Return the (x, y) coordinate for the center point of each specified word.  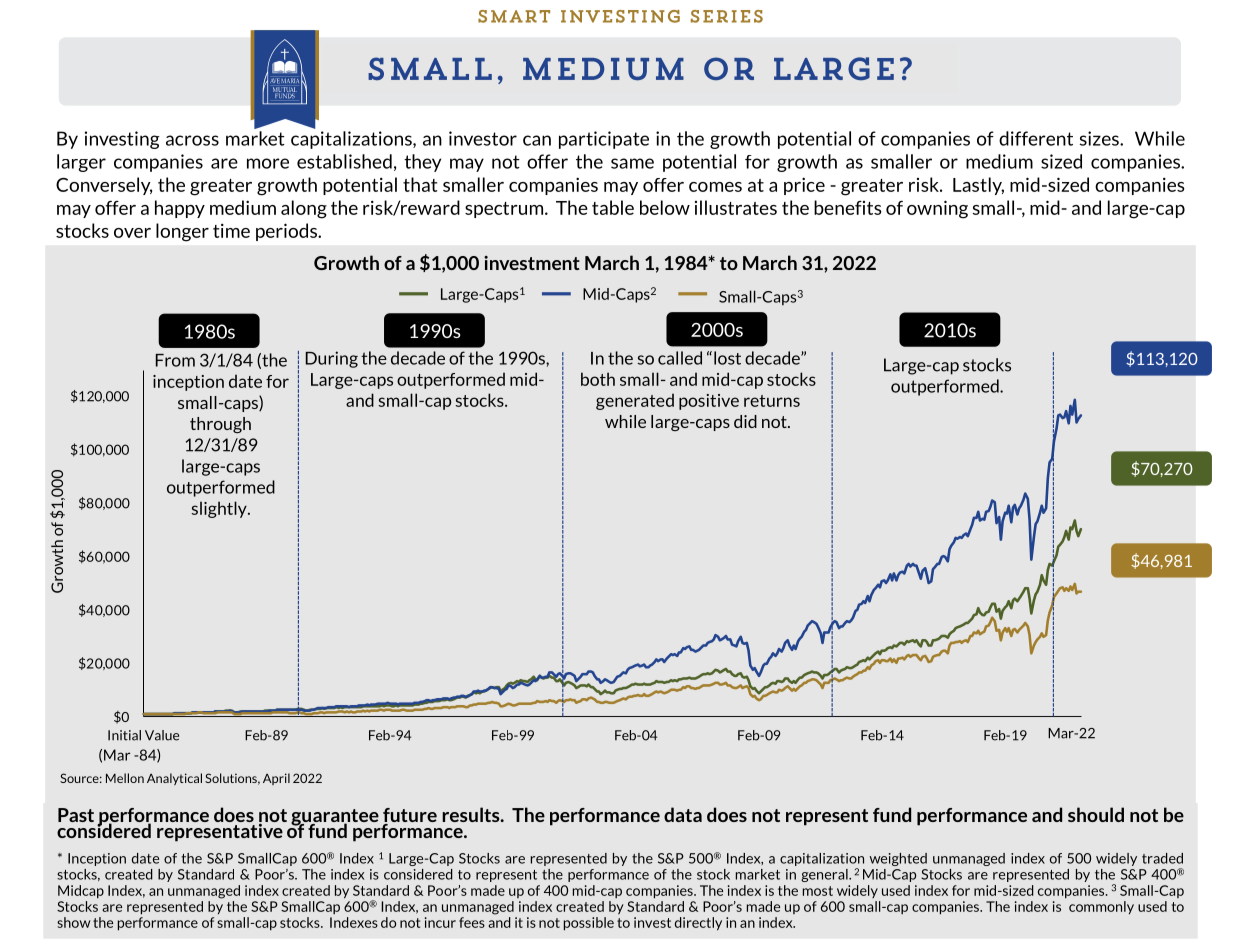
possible (589, 924)
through (220, 425)
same (632, 163)
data (683, 814)
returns (772, 401)
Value (162, 735)
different (1036, 138)
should (1096, 814)
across (192, 140)
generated (635, 401)
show (74, 922)
